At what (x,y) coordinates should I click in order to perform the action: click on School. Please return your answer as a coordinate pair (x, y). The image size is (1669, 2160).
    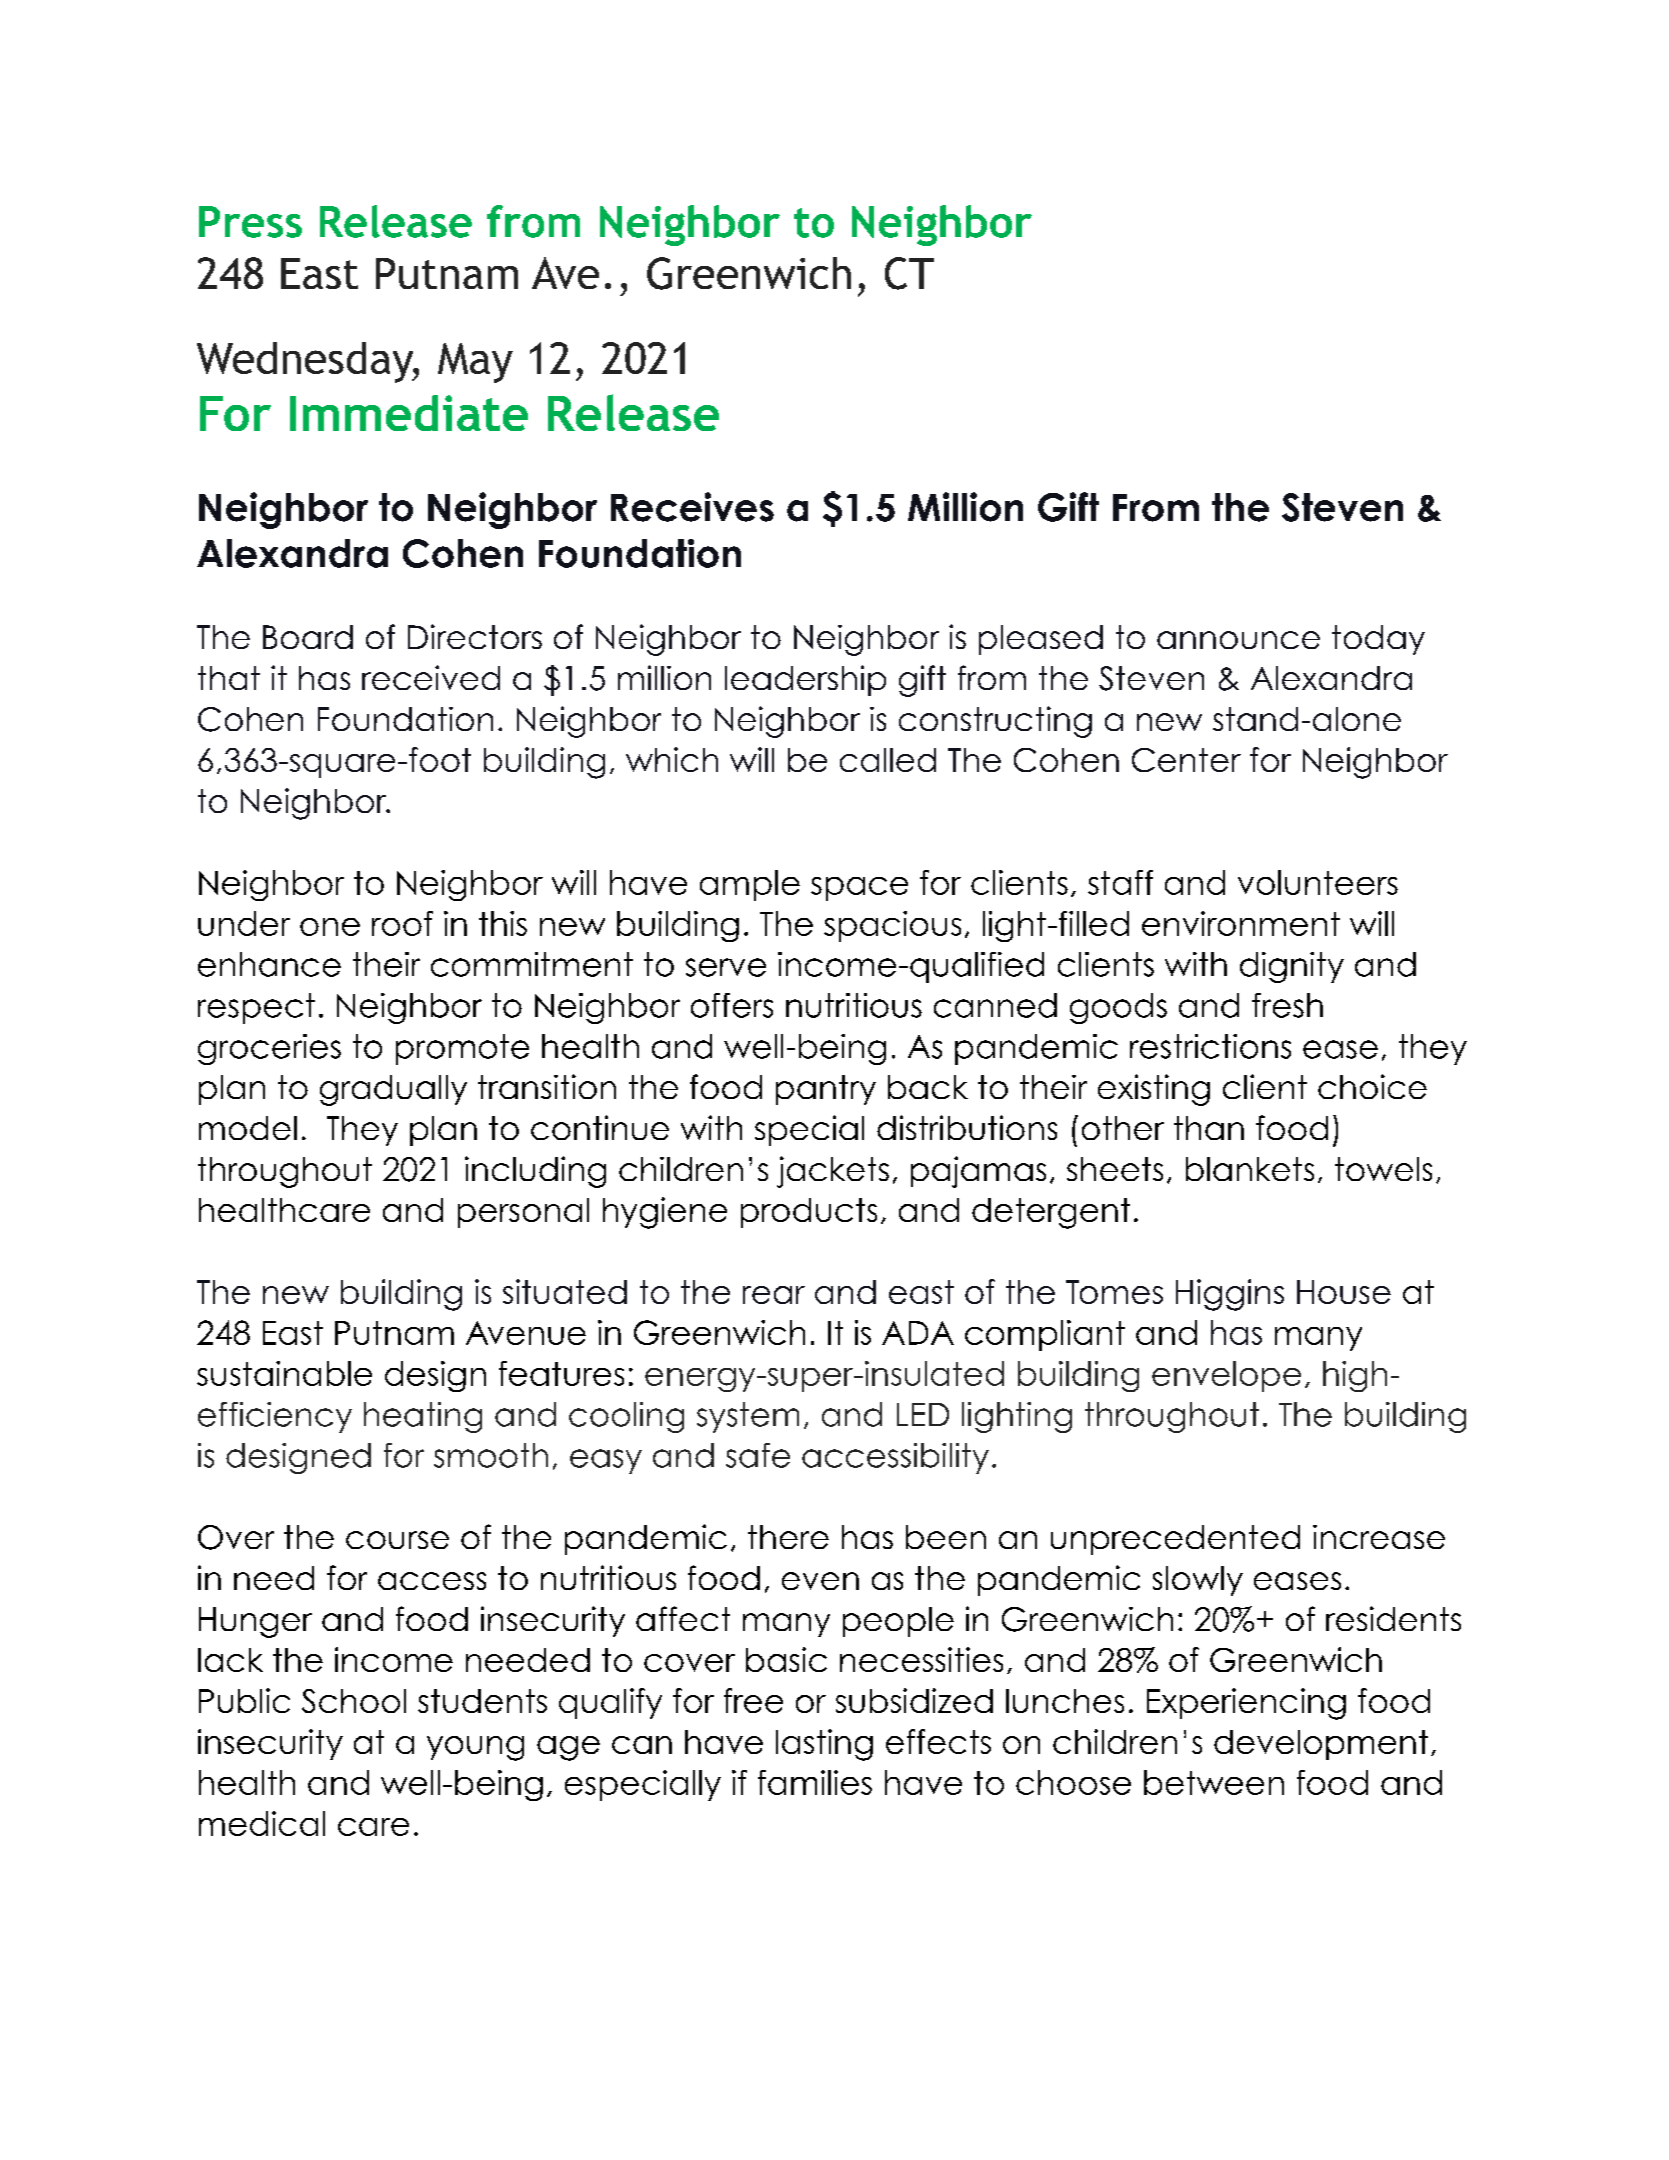
    Looking at the image, I should click on (354, 1701).
